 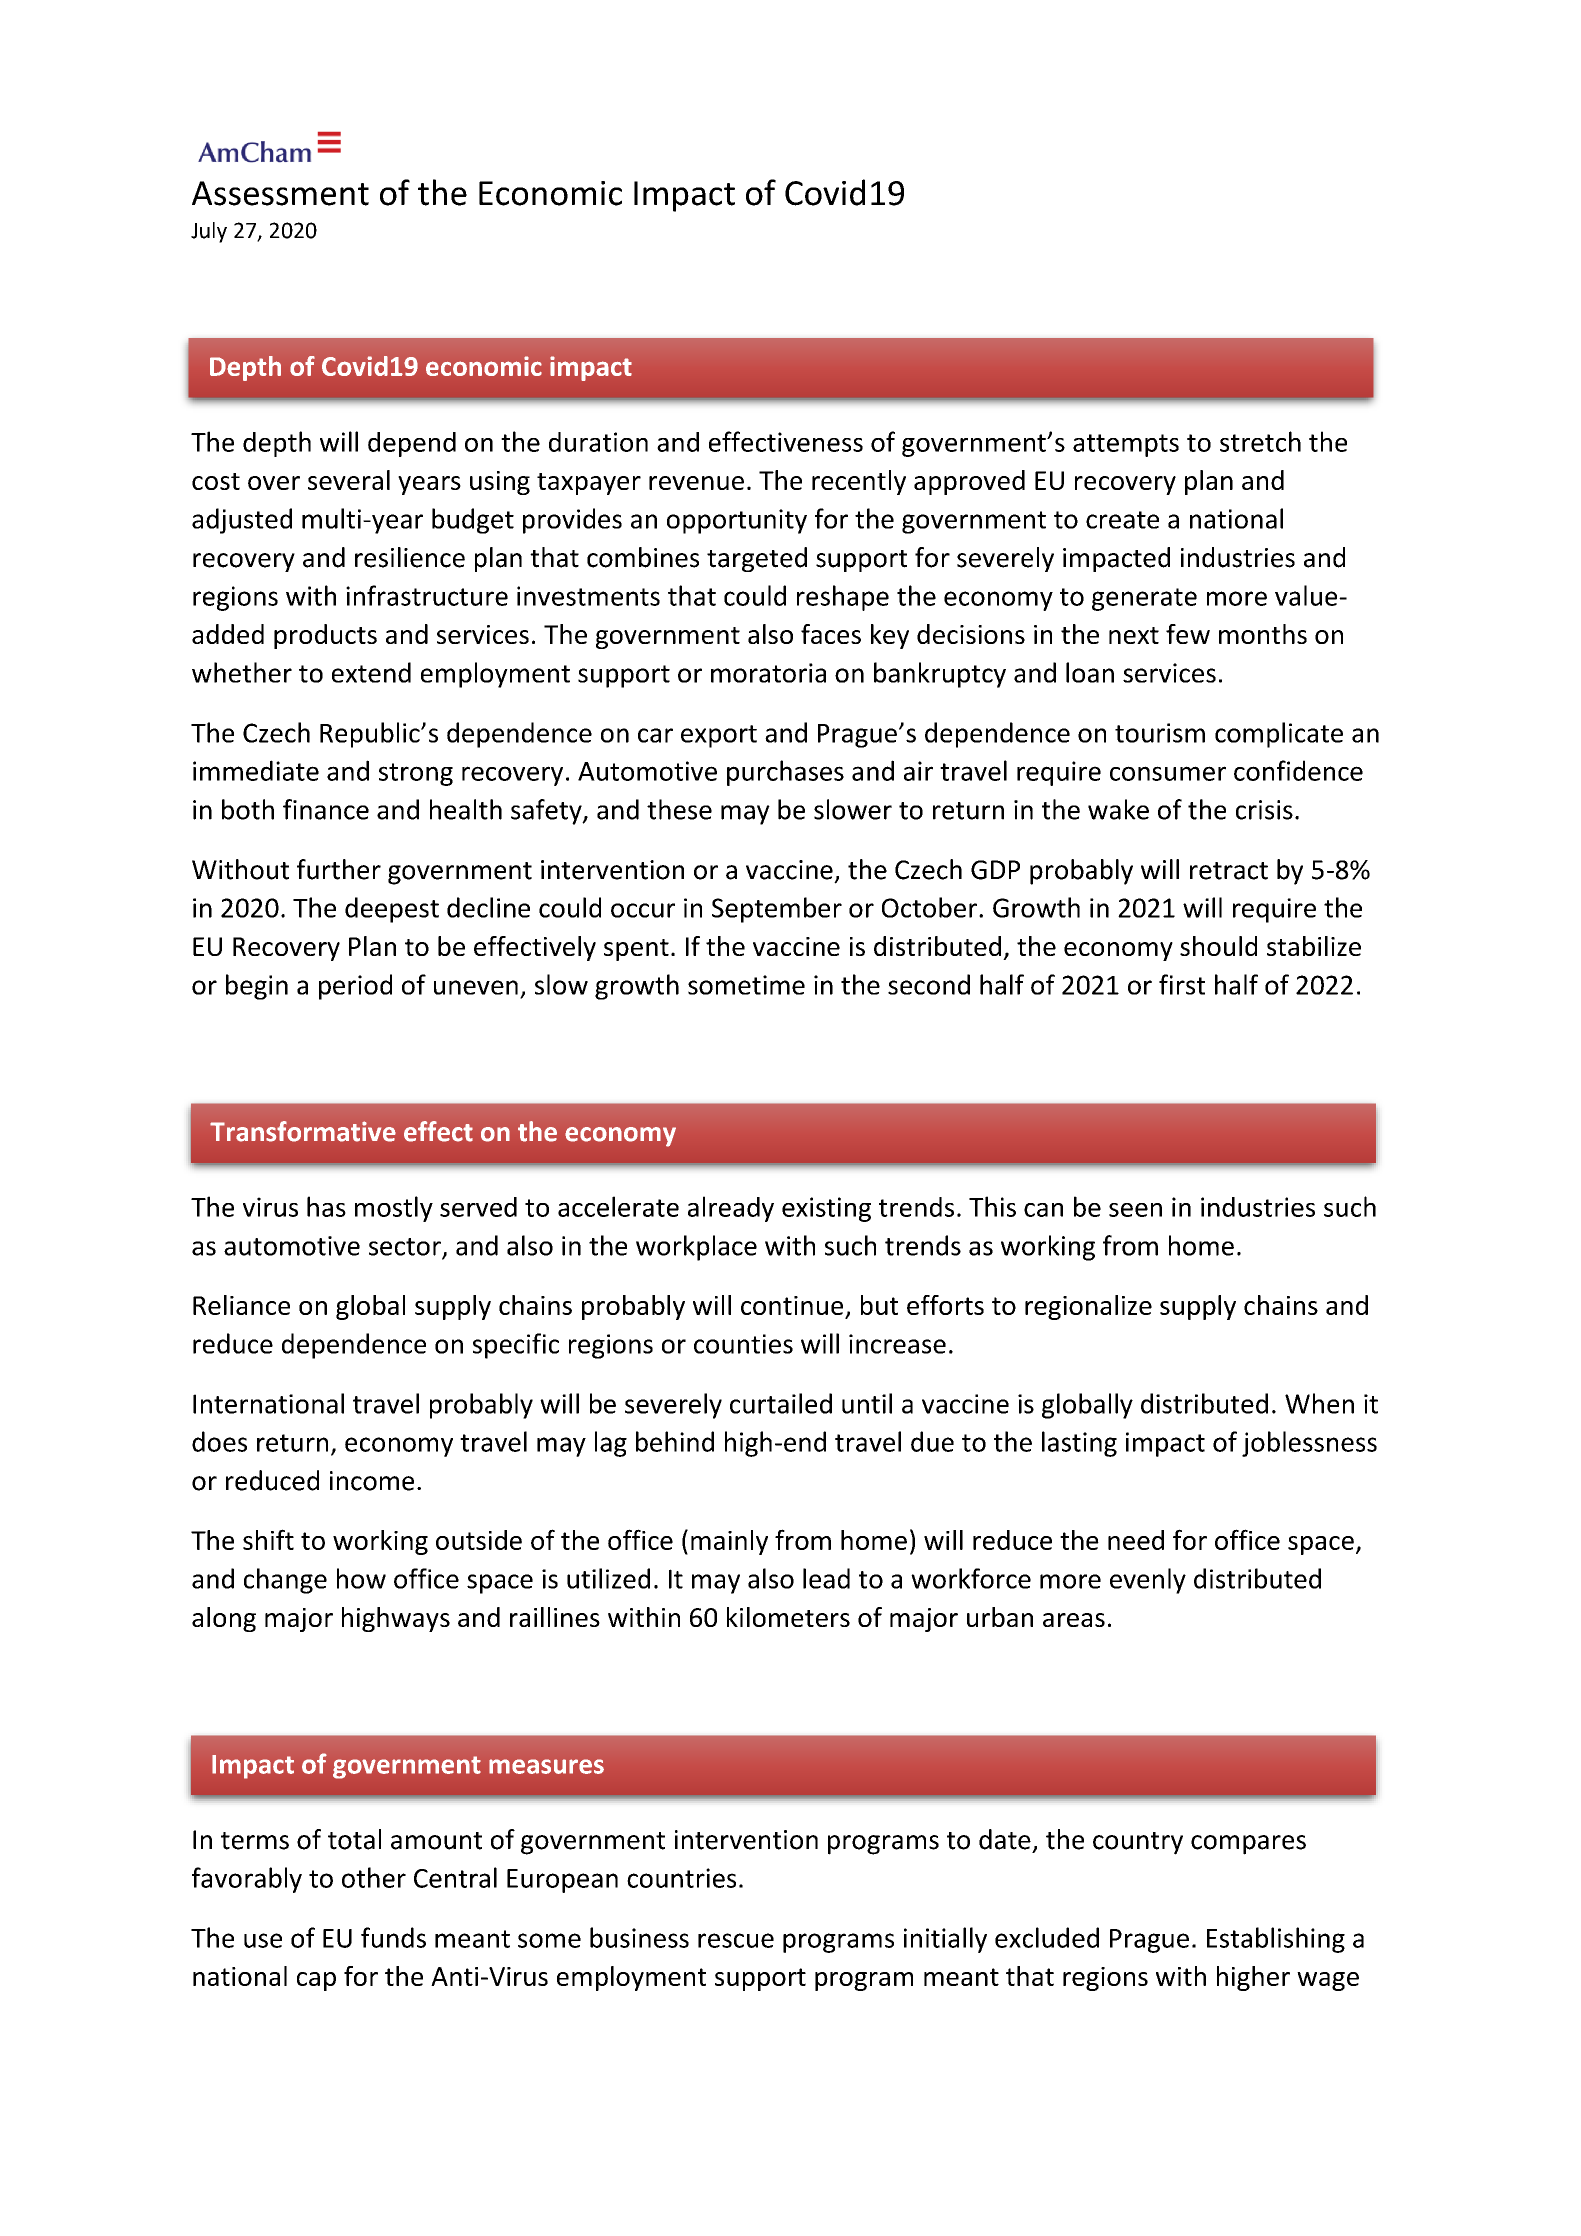 I want to click on funds, so click(x=393, y=1937).
